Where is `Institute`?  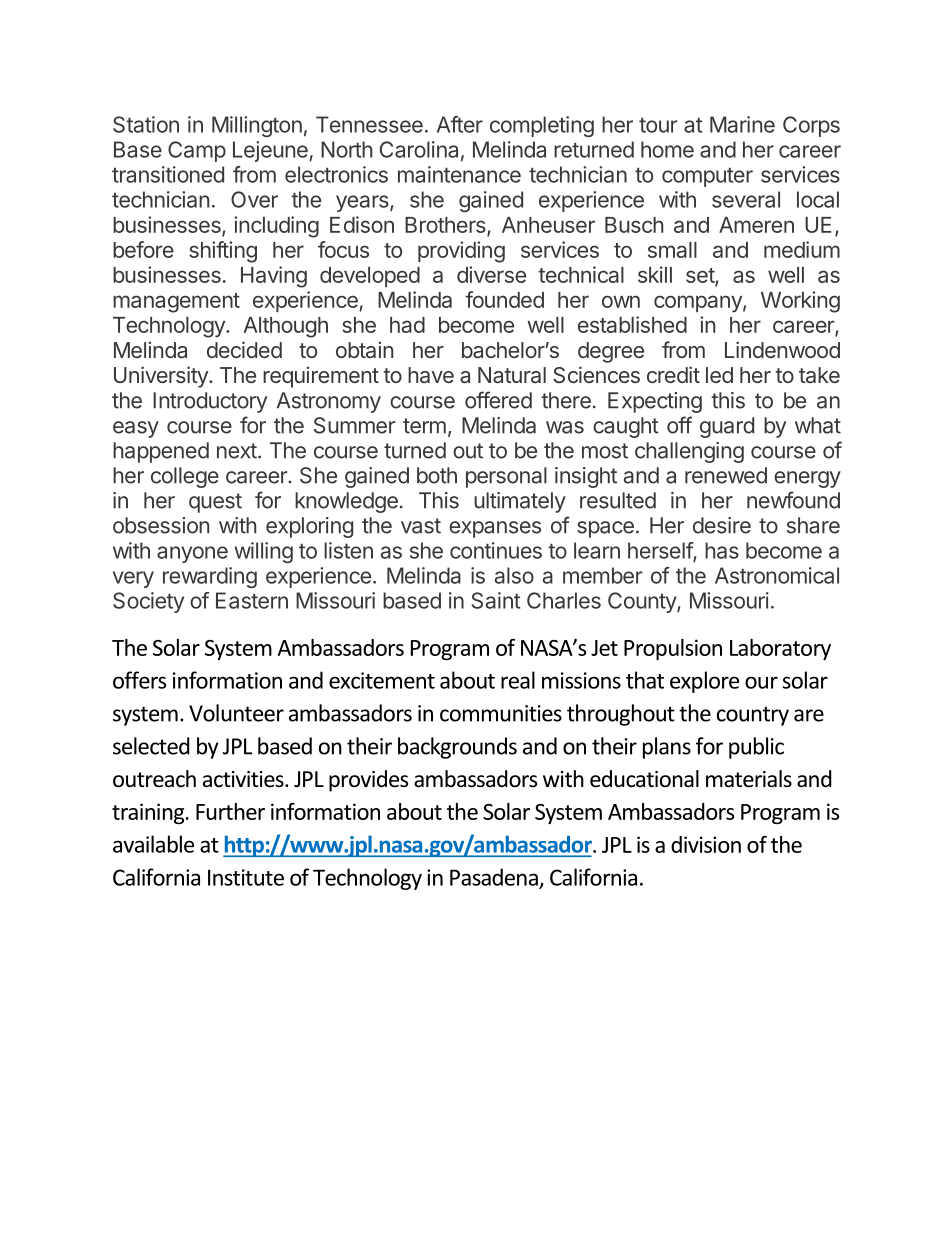
Institute is located at coordinates (246, 877).
